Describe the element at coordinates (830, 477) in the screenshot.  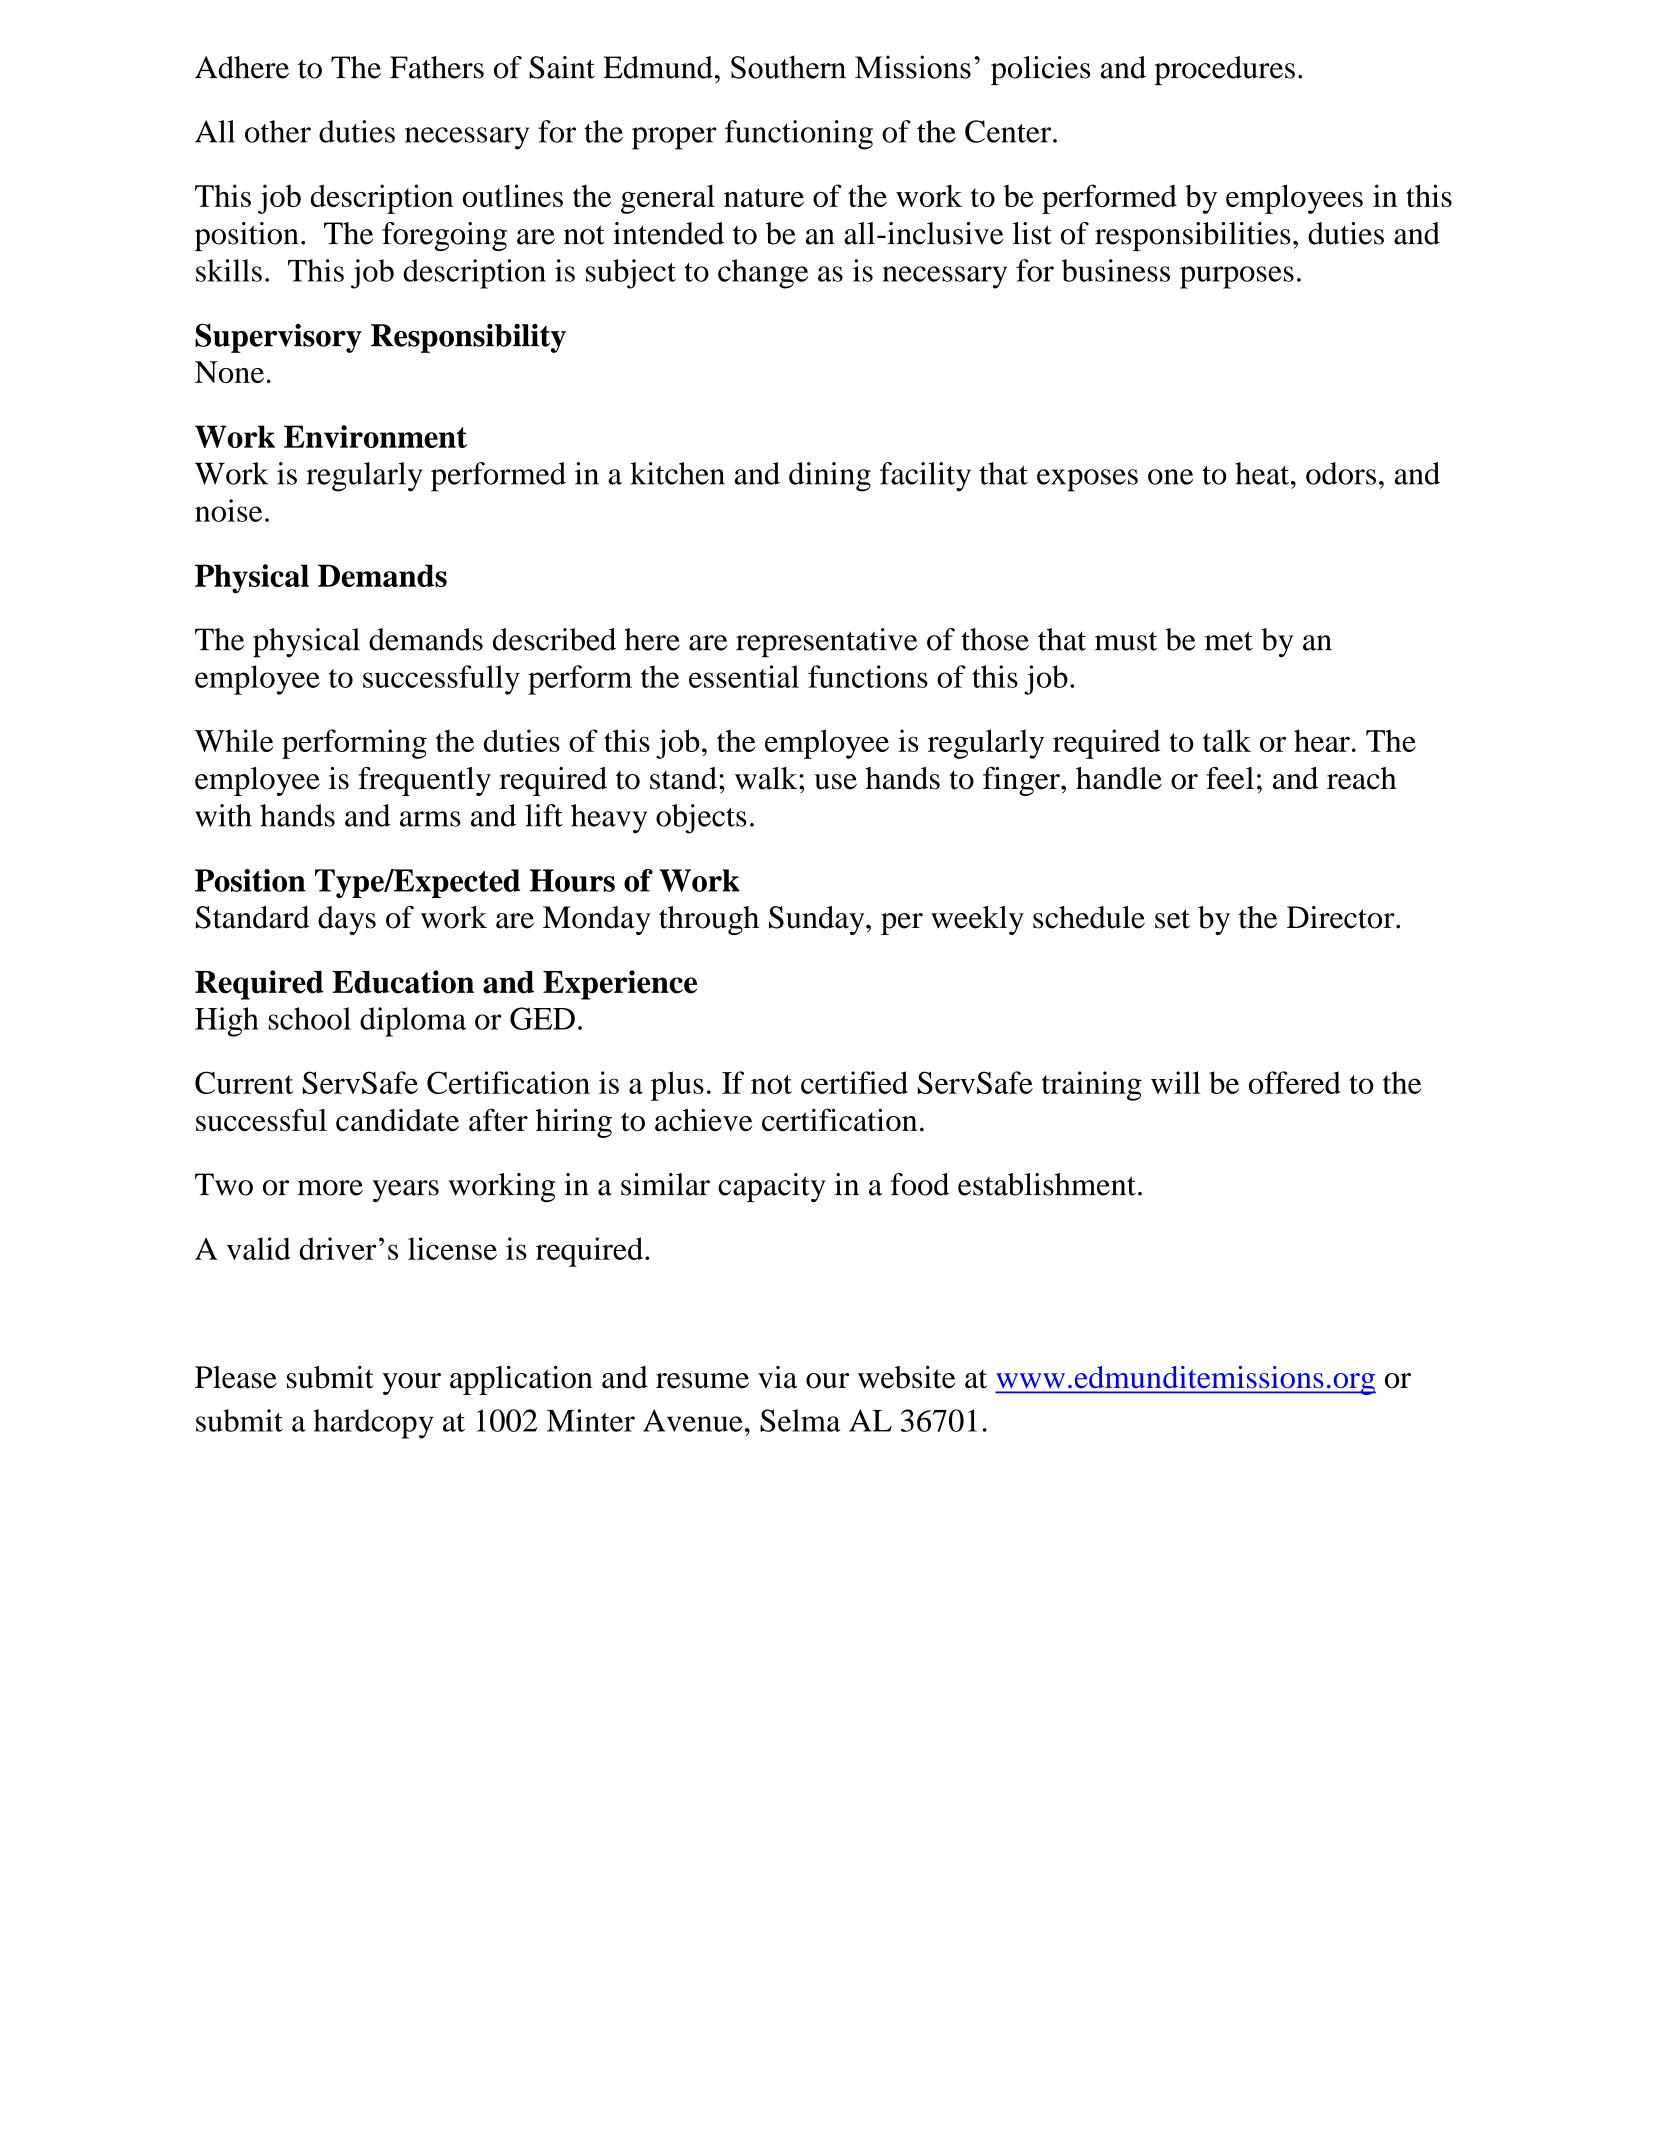
I see `dining` at that location.
